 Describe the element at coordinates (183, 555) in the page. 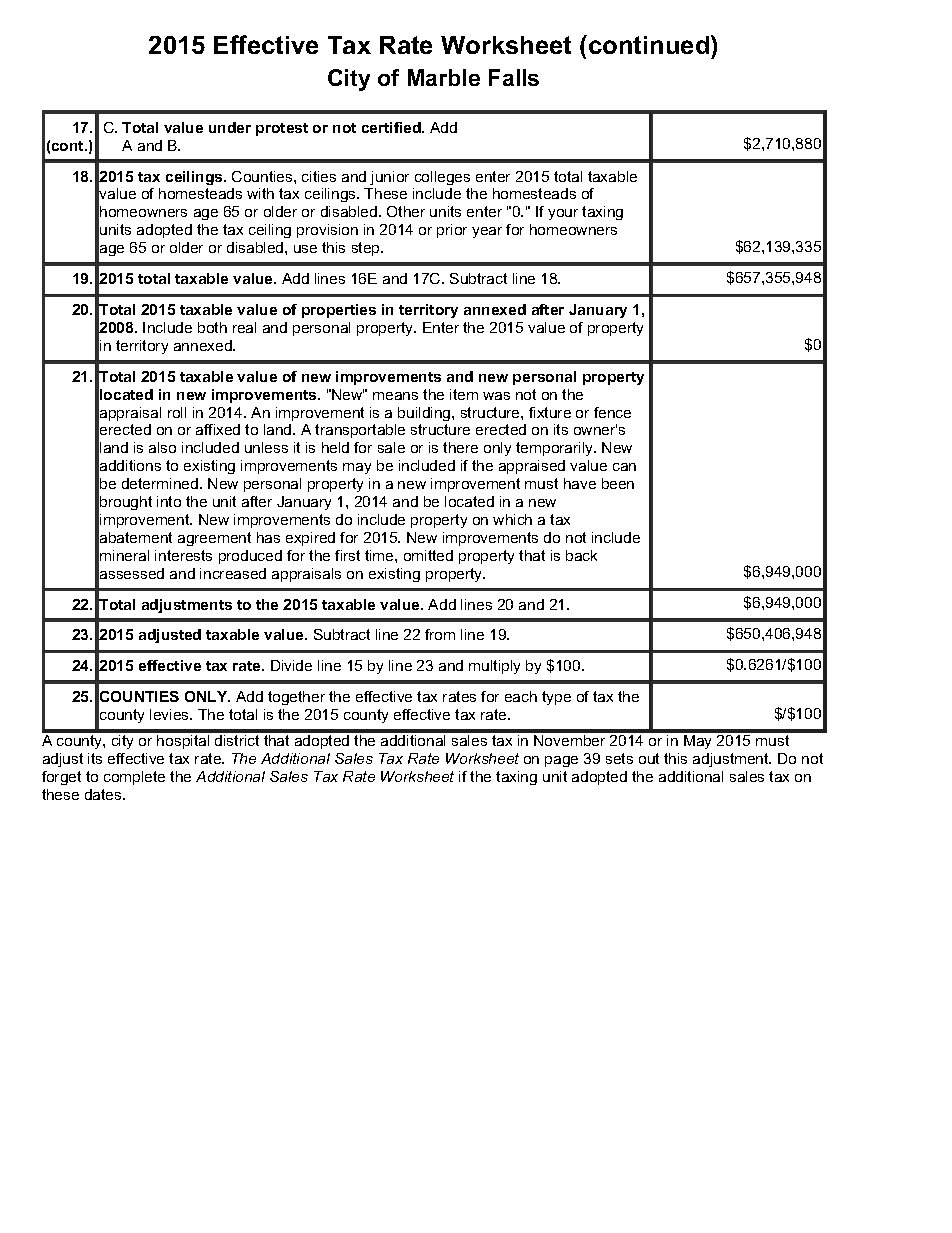

I see `interests` at that location.
